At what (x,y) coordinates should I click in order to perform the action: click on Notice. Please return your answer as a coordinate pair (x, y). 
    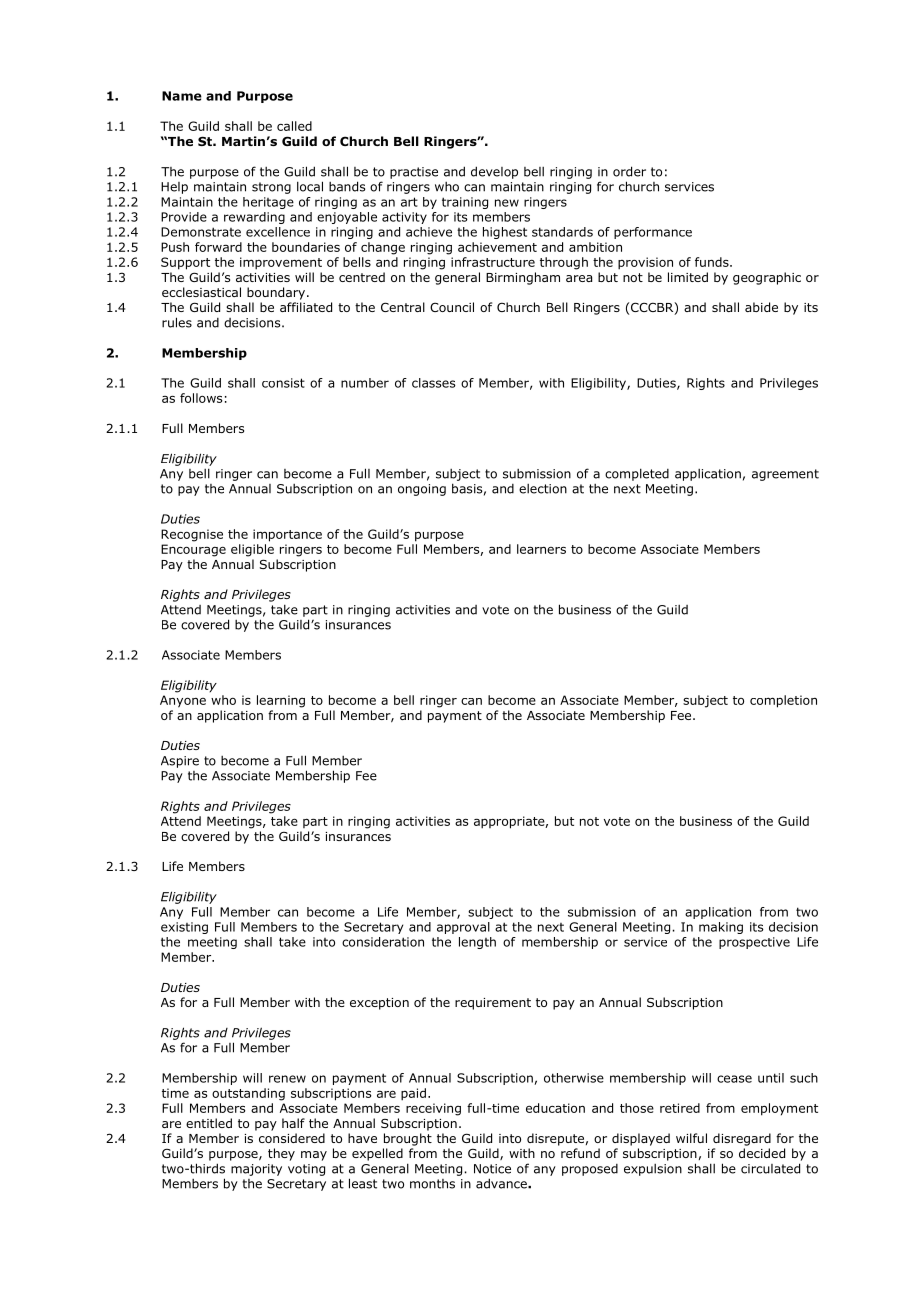
    Looking at the image, I should click on (492, 1169).
